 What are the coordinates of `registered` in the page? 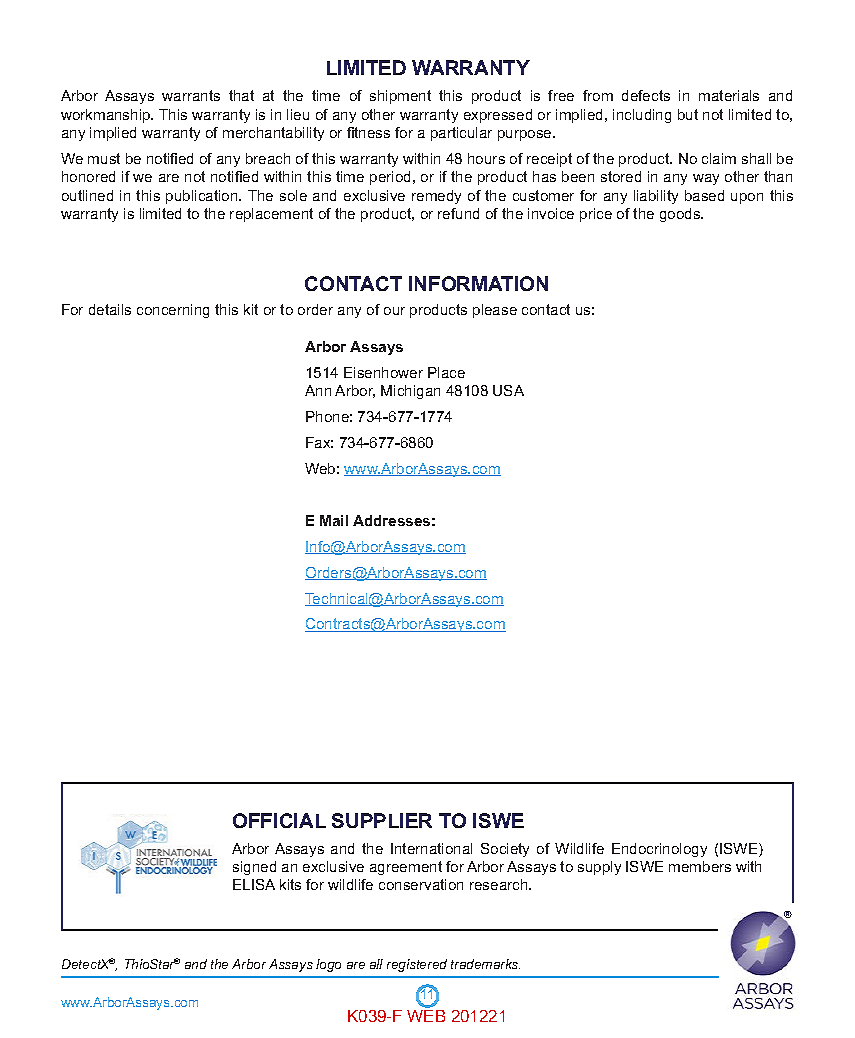 It's located at (417, 965).
